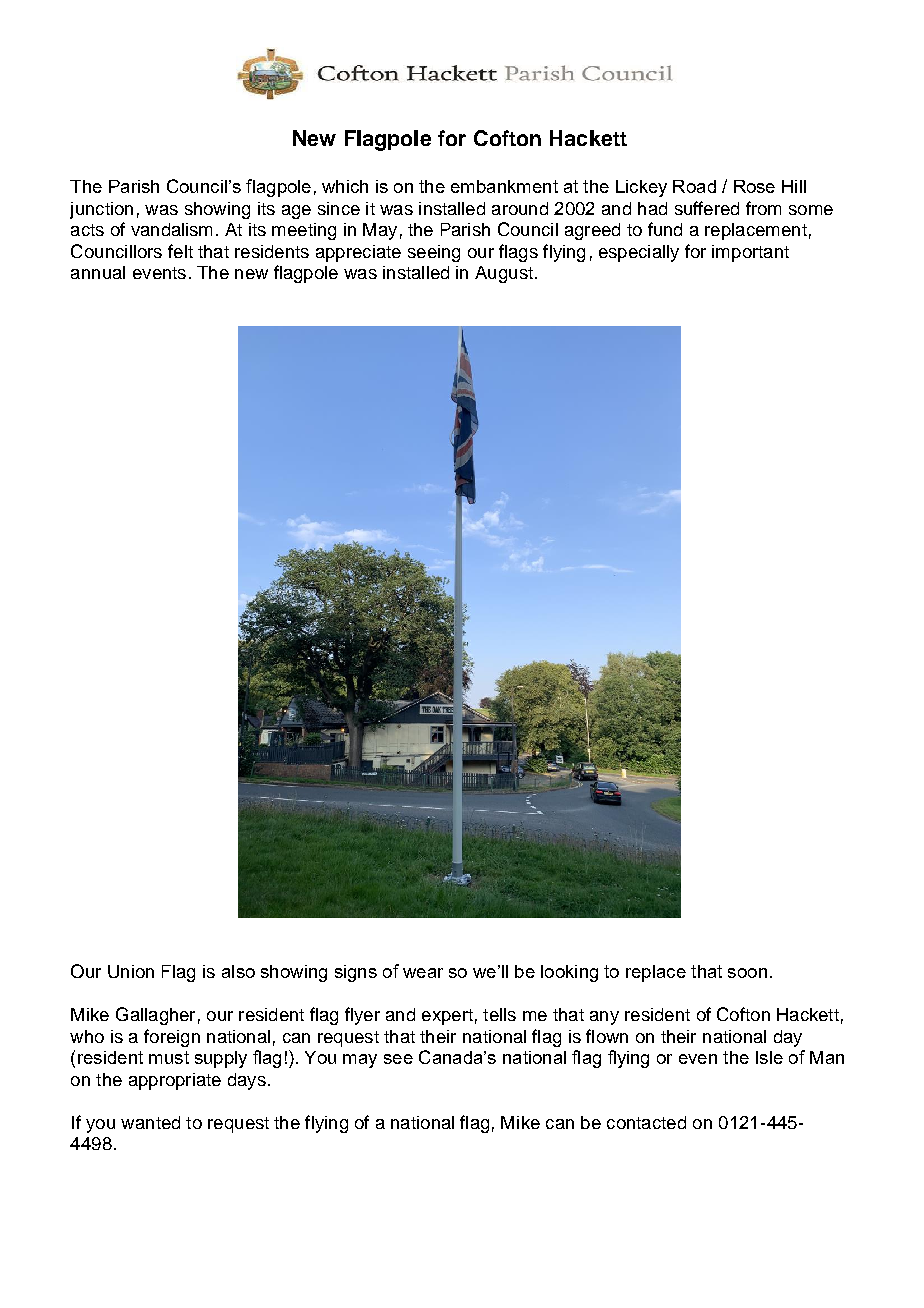 This screenshot has height=1308, width=924. Describe the element at coordinates (520, 208) in the screenshot. I see `around` at that location.
